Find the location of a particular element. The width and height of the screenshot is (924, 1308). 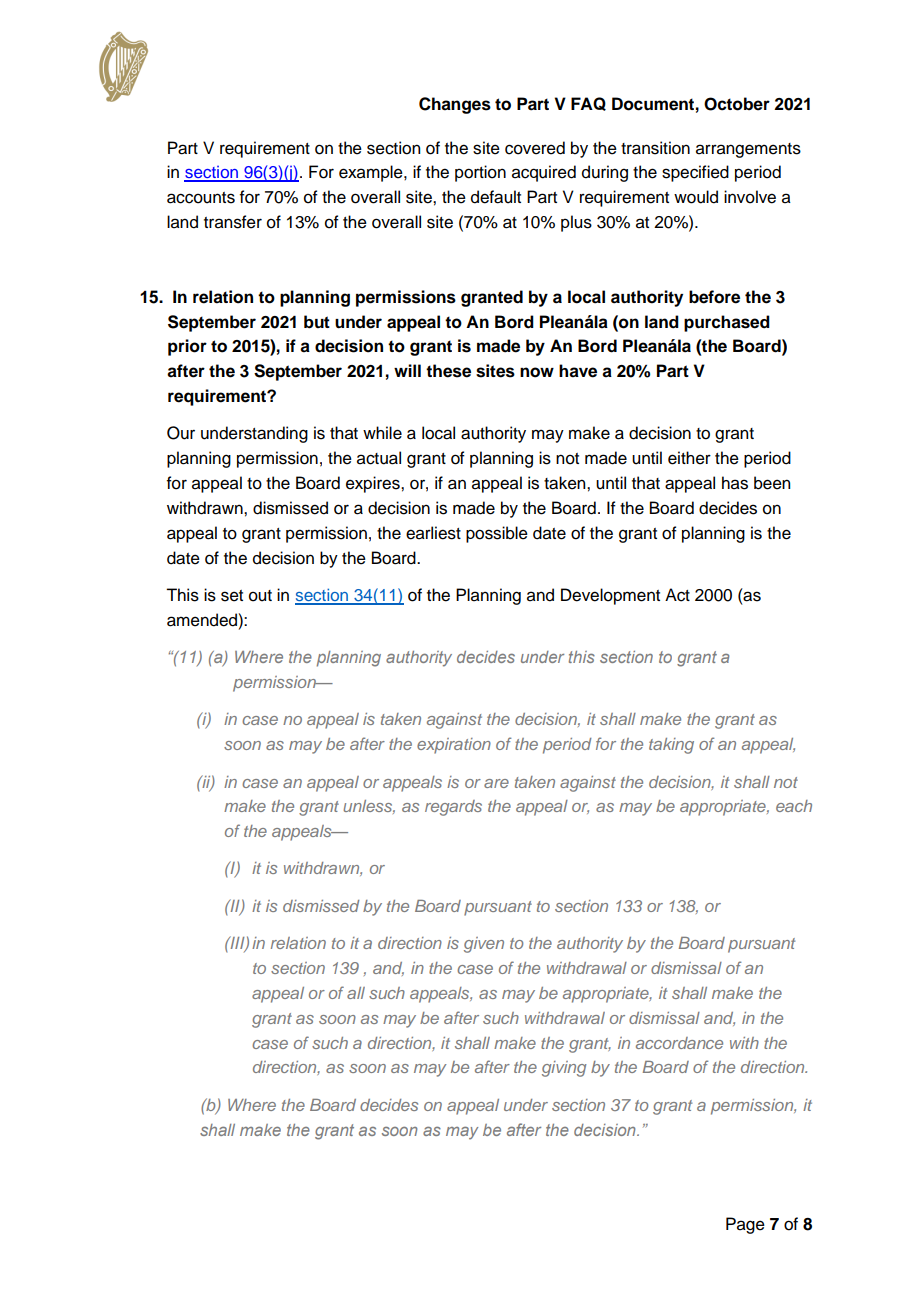

accounts is located at coordinates (201, 198).
